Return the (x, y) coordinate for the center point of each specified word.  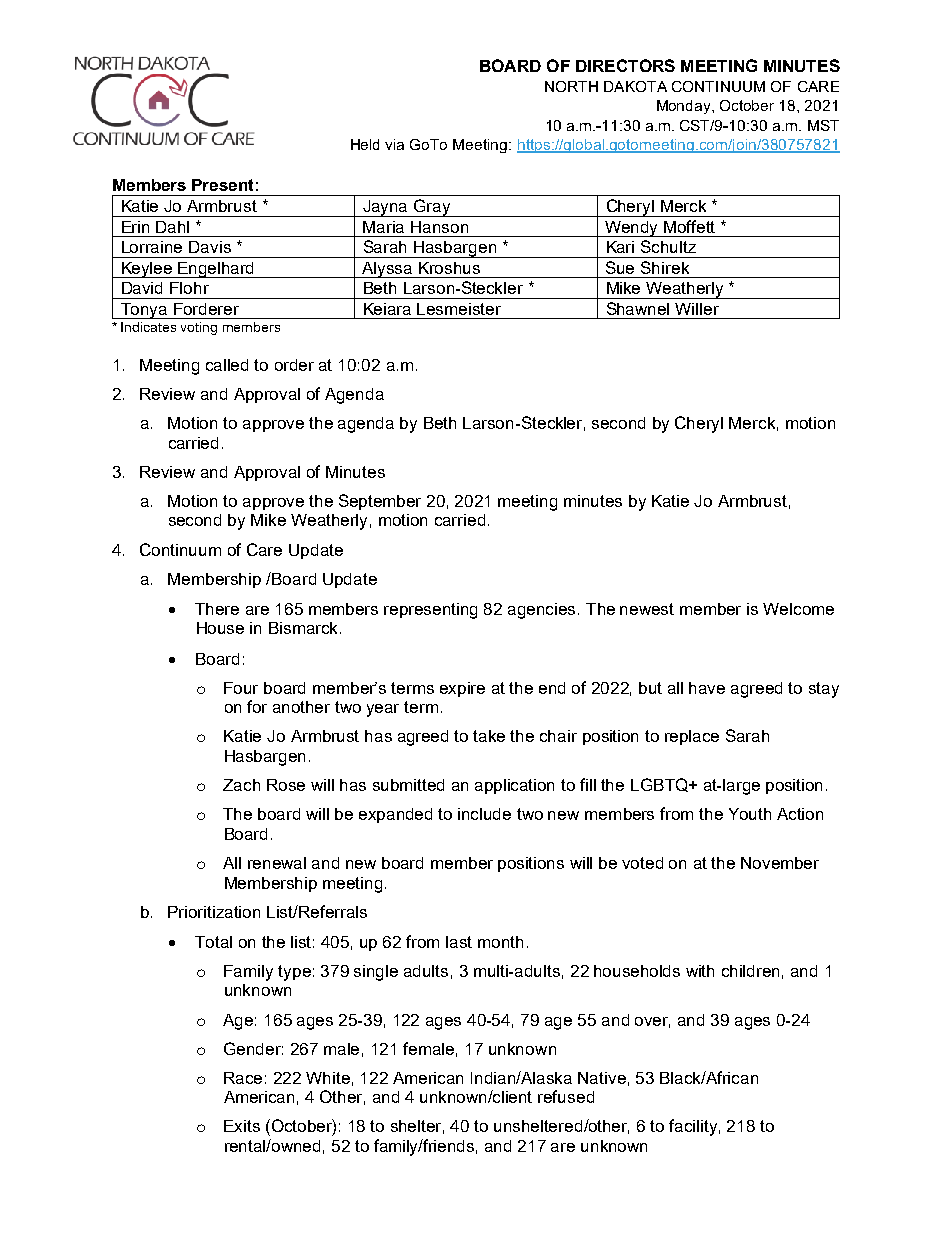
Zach (241, 785)
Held (365, 144)
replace (692, 737)
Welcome (798, 609)
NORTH (571, 86)
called (227, 365)
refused (566, 1096)
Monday (685, 107)
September (380, 502)
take (489, 736)
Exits (242, 1126)
